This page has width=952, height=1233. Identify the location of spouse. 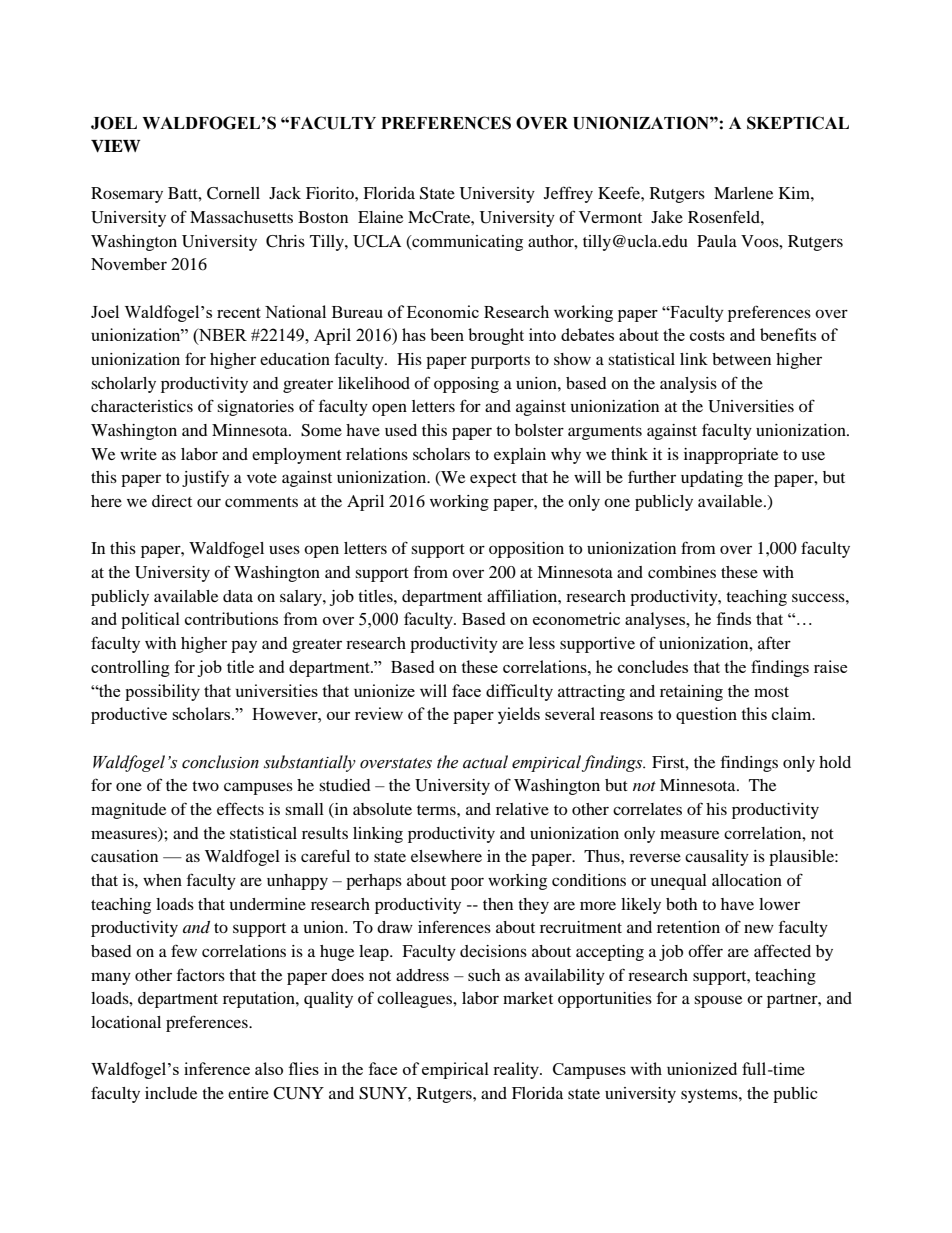
(718, 1001).
